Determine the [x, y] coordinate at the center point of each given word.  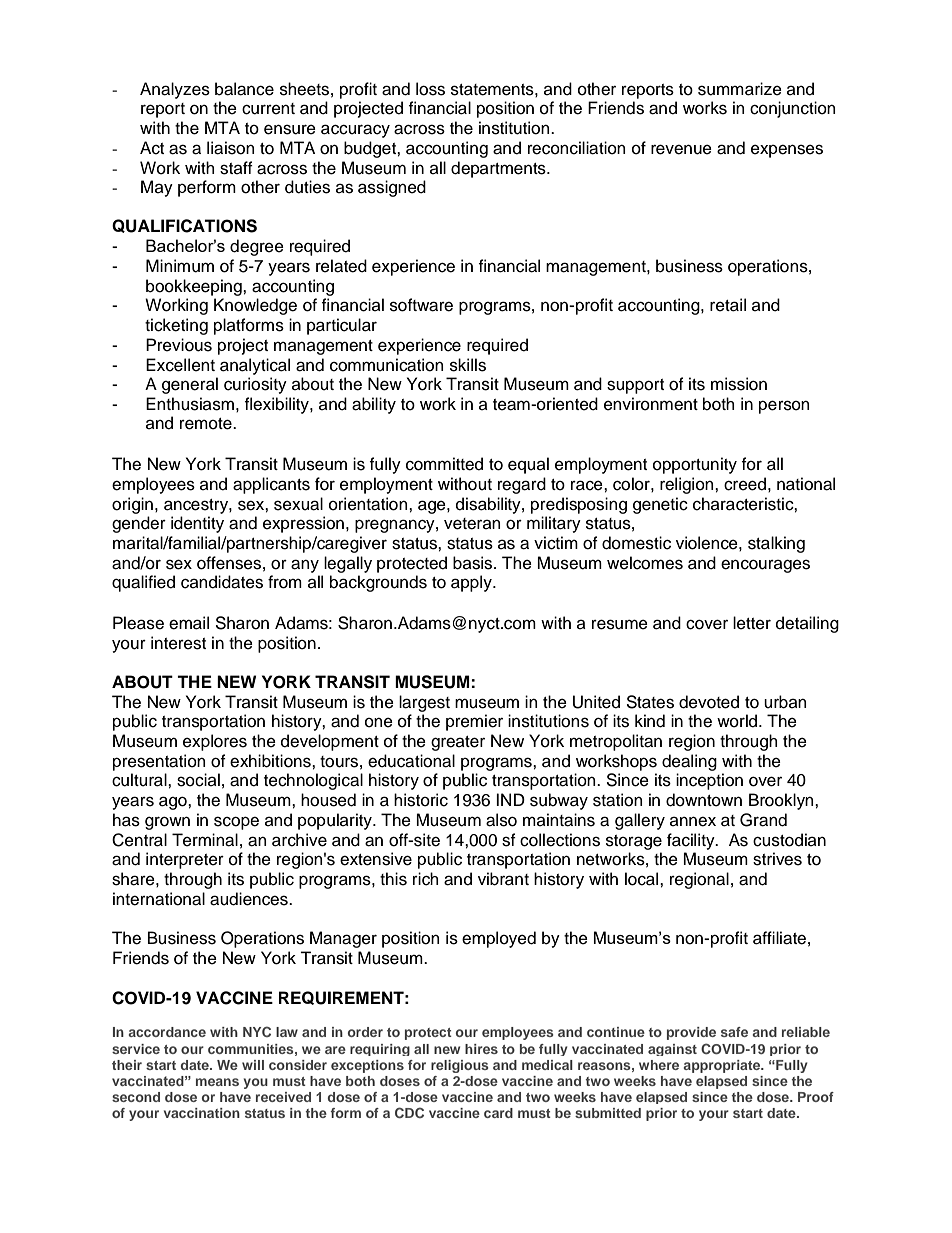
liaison [231, 148]
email [189, 623]
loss [430, 89]
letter [752, 623]
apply [472, 583]
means [217, 1082]
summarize [740, 89]
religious [460, 1066]
